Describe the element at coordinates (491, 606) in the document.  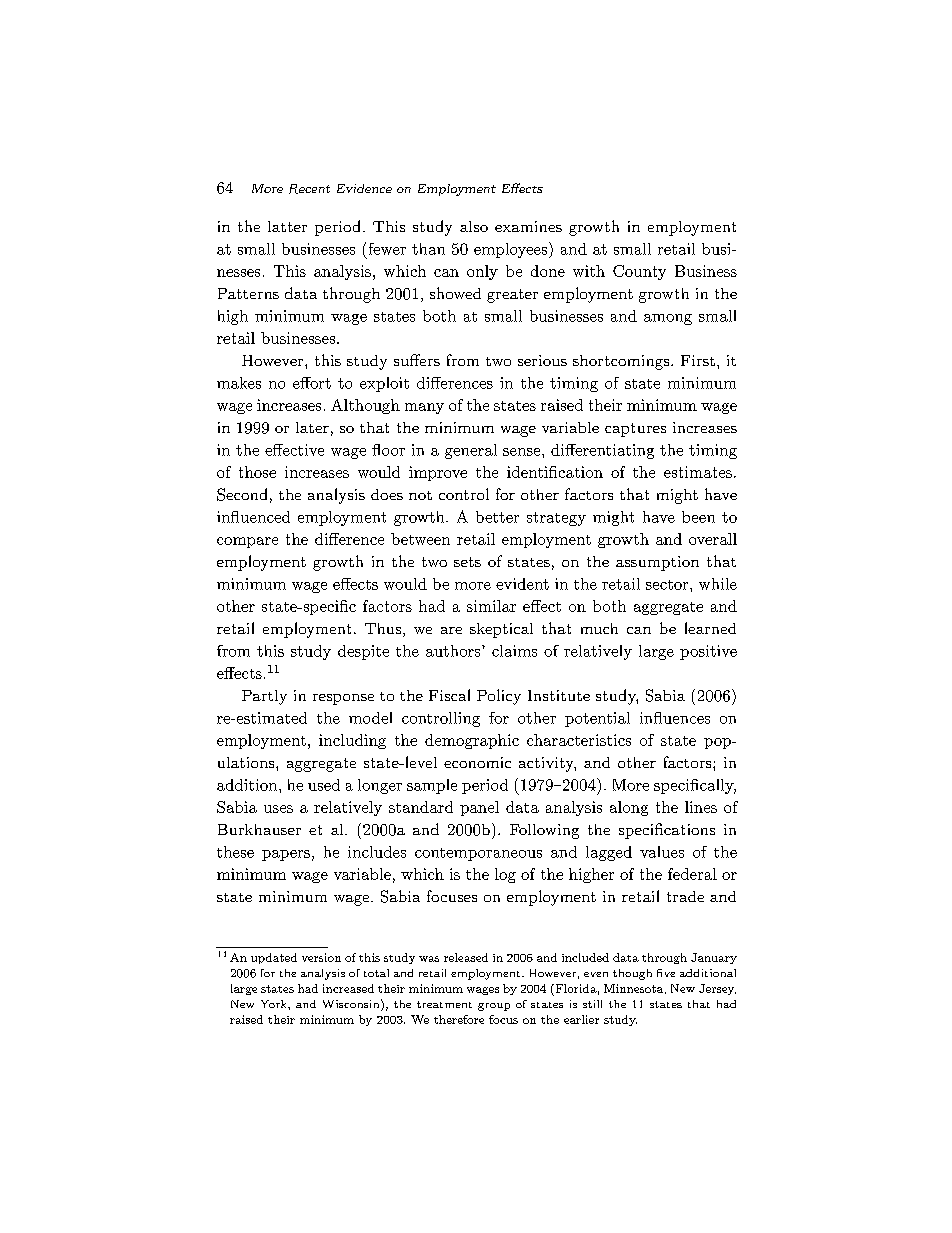
I see `similar` at that location.
